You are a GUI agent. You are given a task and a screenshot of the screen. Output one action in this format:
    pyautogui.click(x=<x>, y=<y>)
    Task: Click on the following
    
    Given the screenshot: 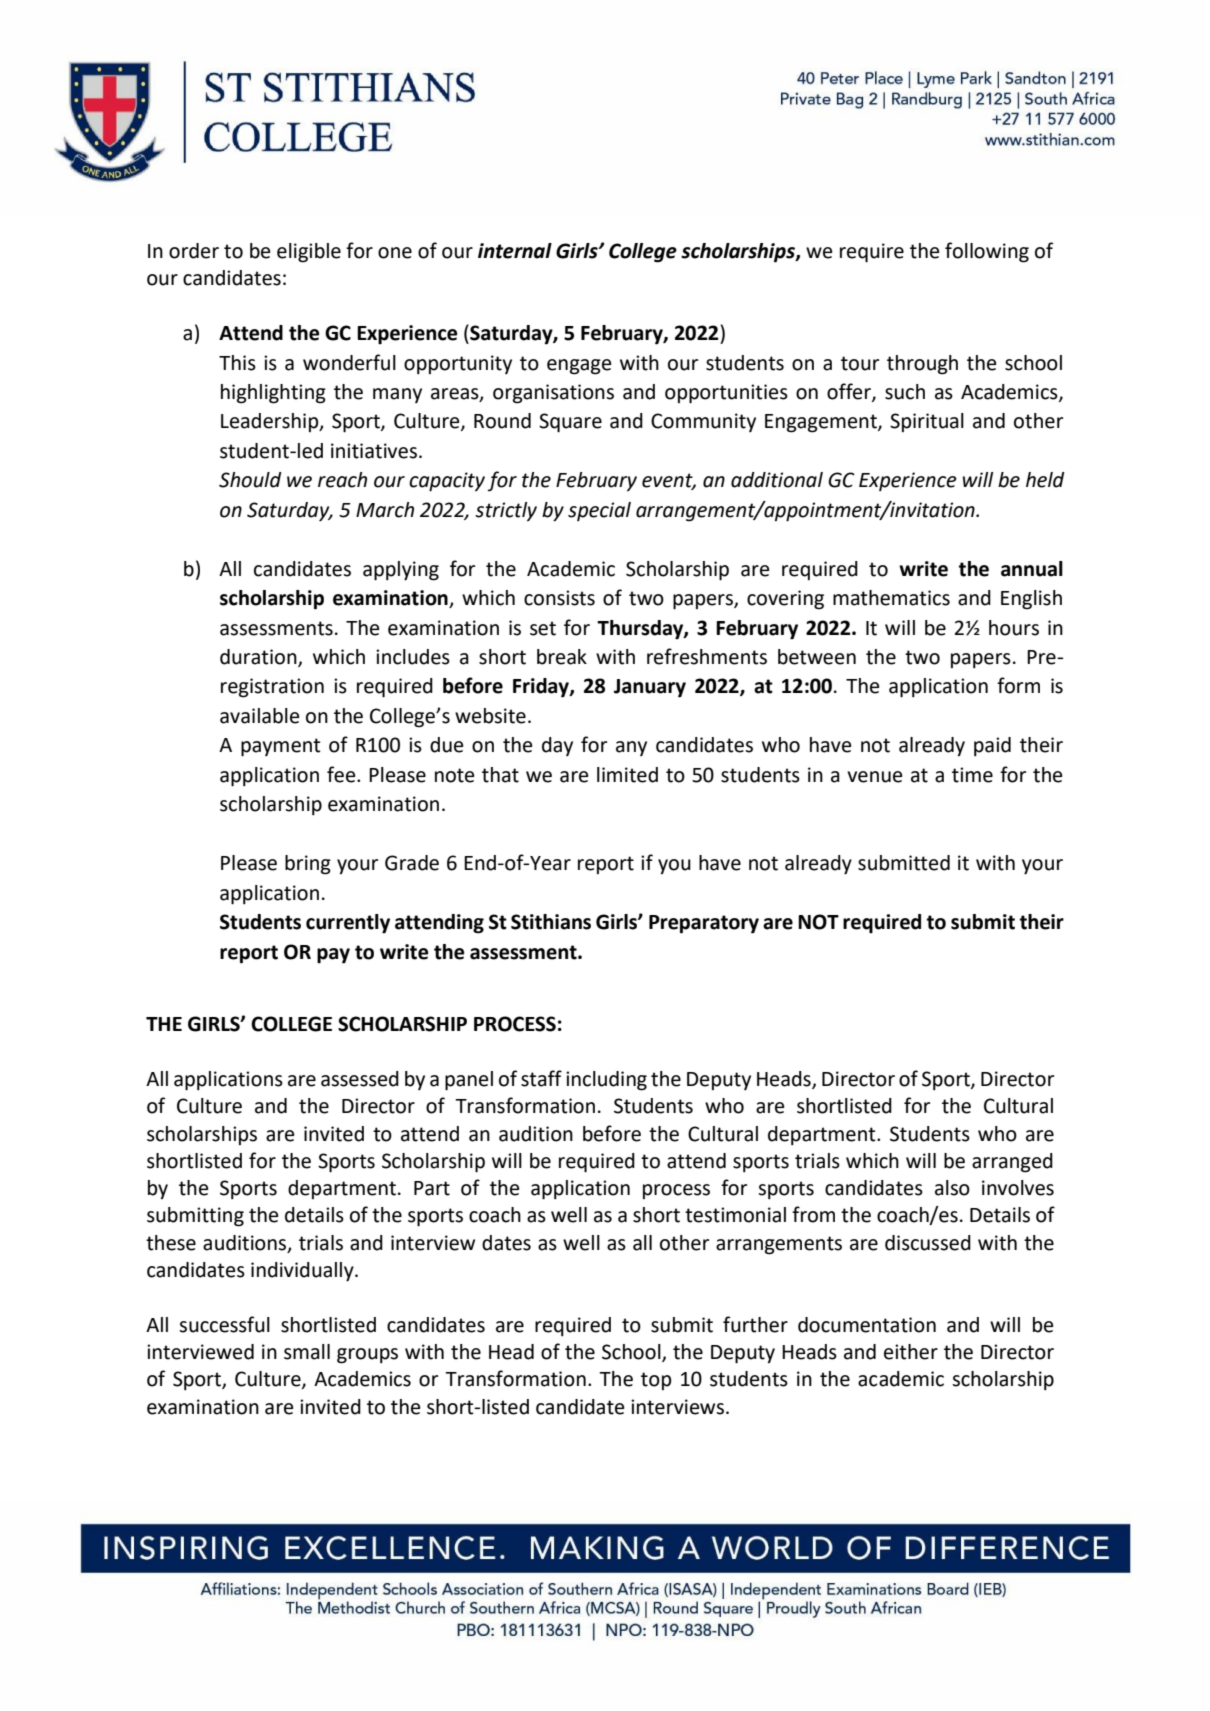 What is the action you would take?
    pyautogui.click(x=987, y=252)
